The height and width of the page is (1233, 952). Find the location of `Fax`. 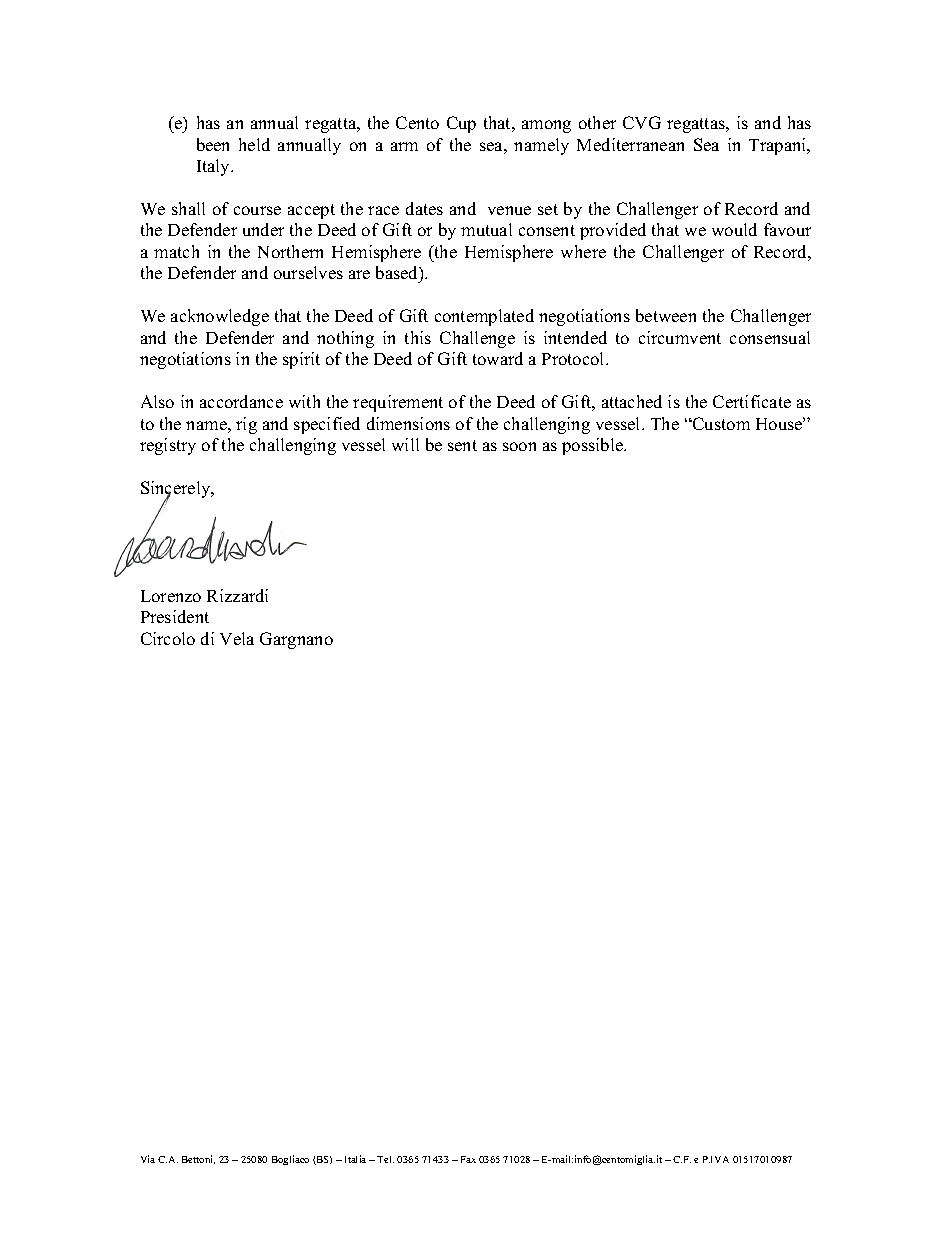

Fax is located at coordinates (468, 1159).
